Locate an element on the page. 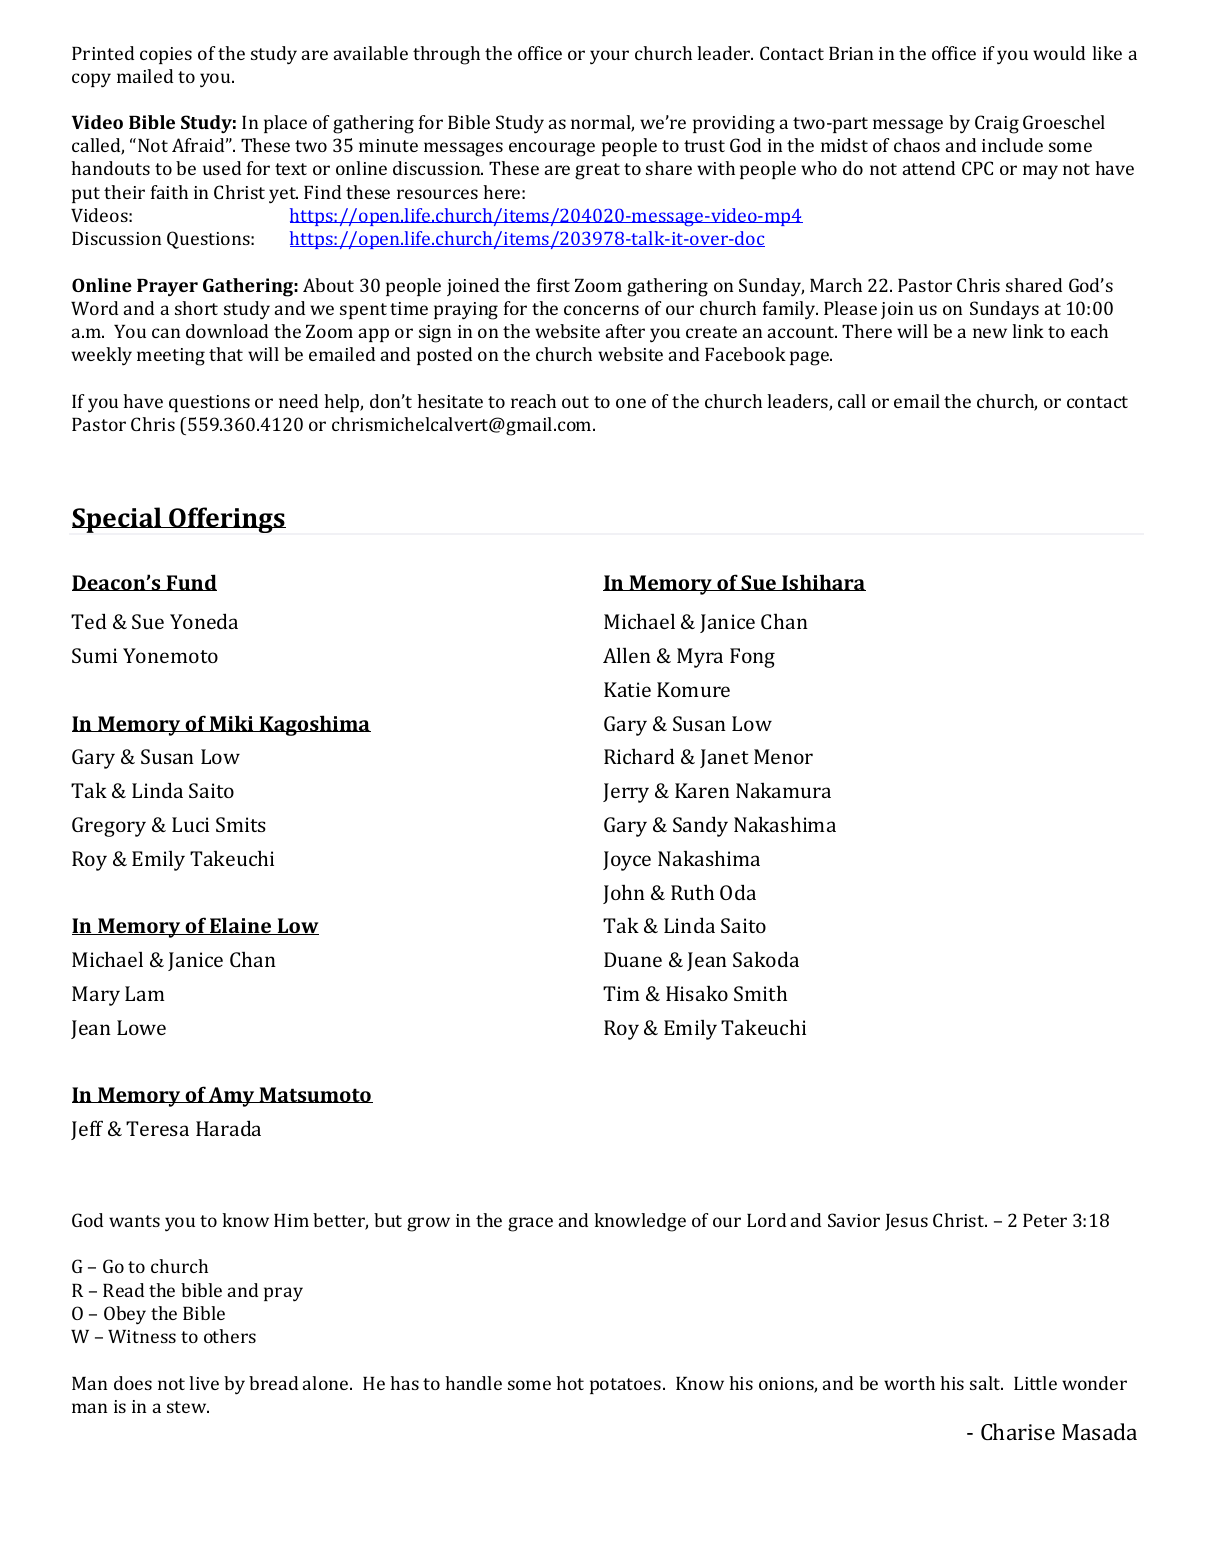 This document has height=1568, width=1212. Yoneda is located at coordinates (204, 621).
